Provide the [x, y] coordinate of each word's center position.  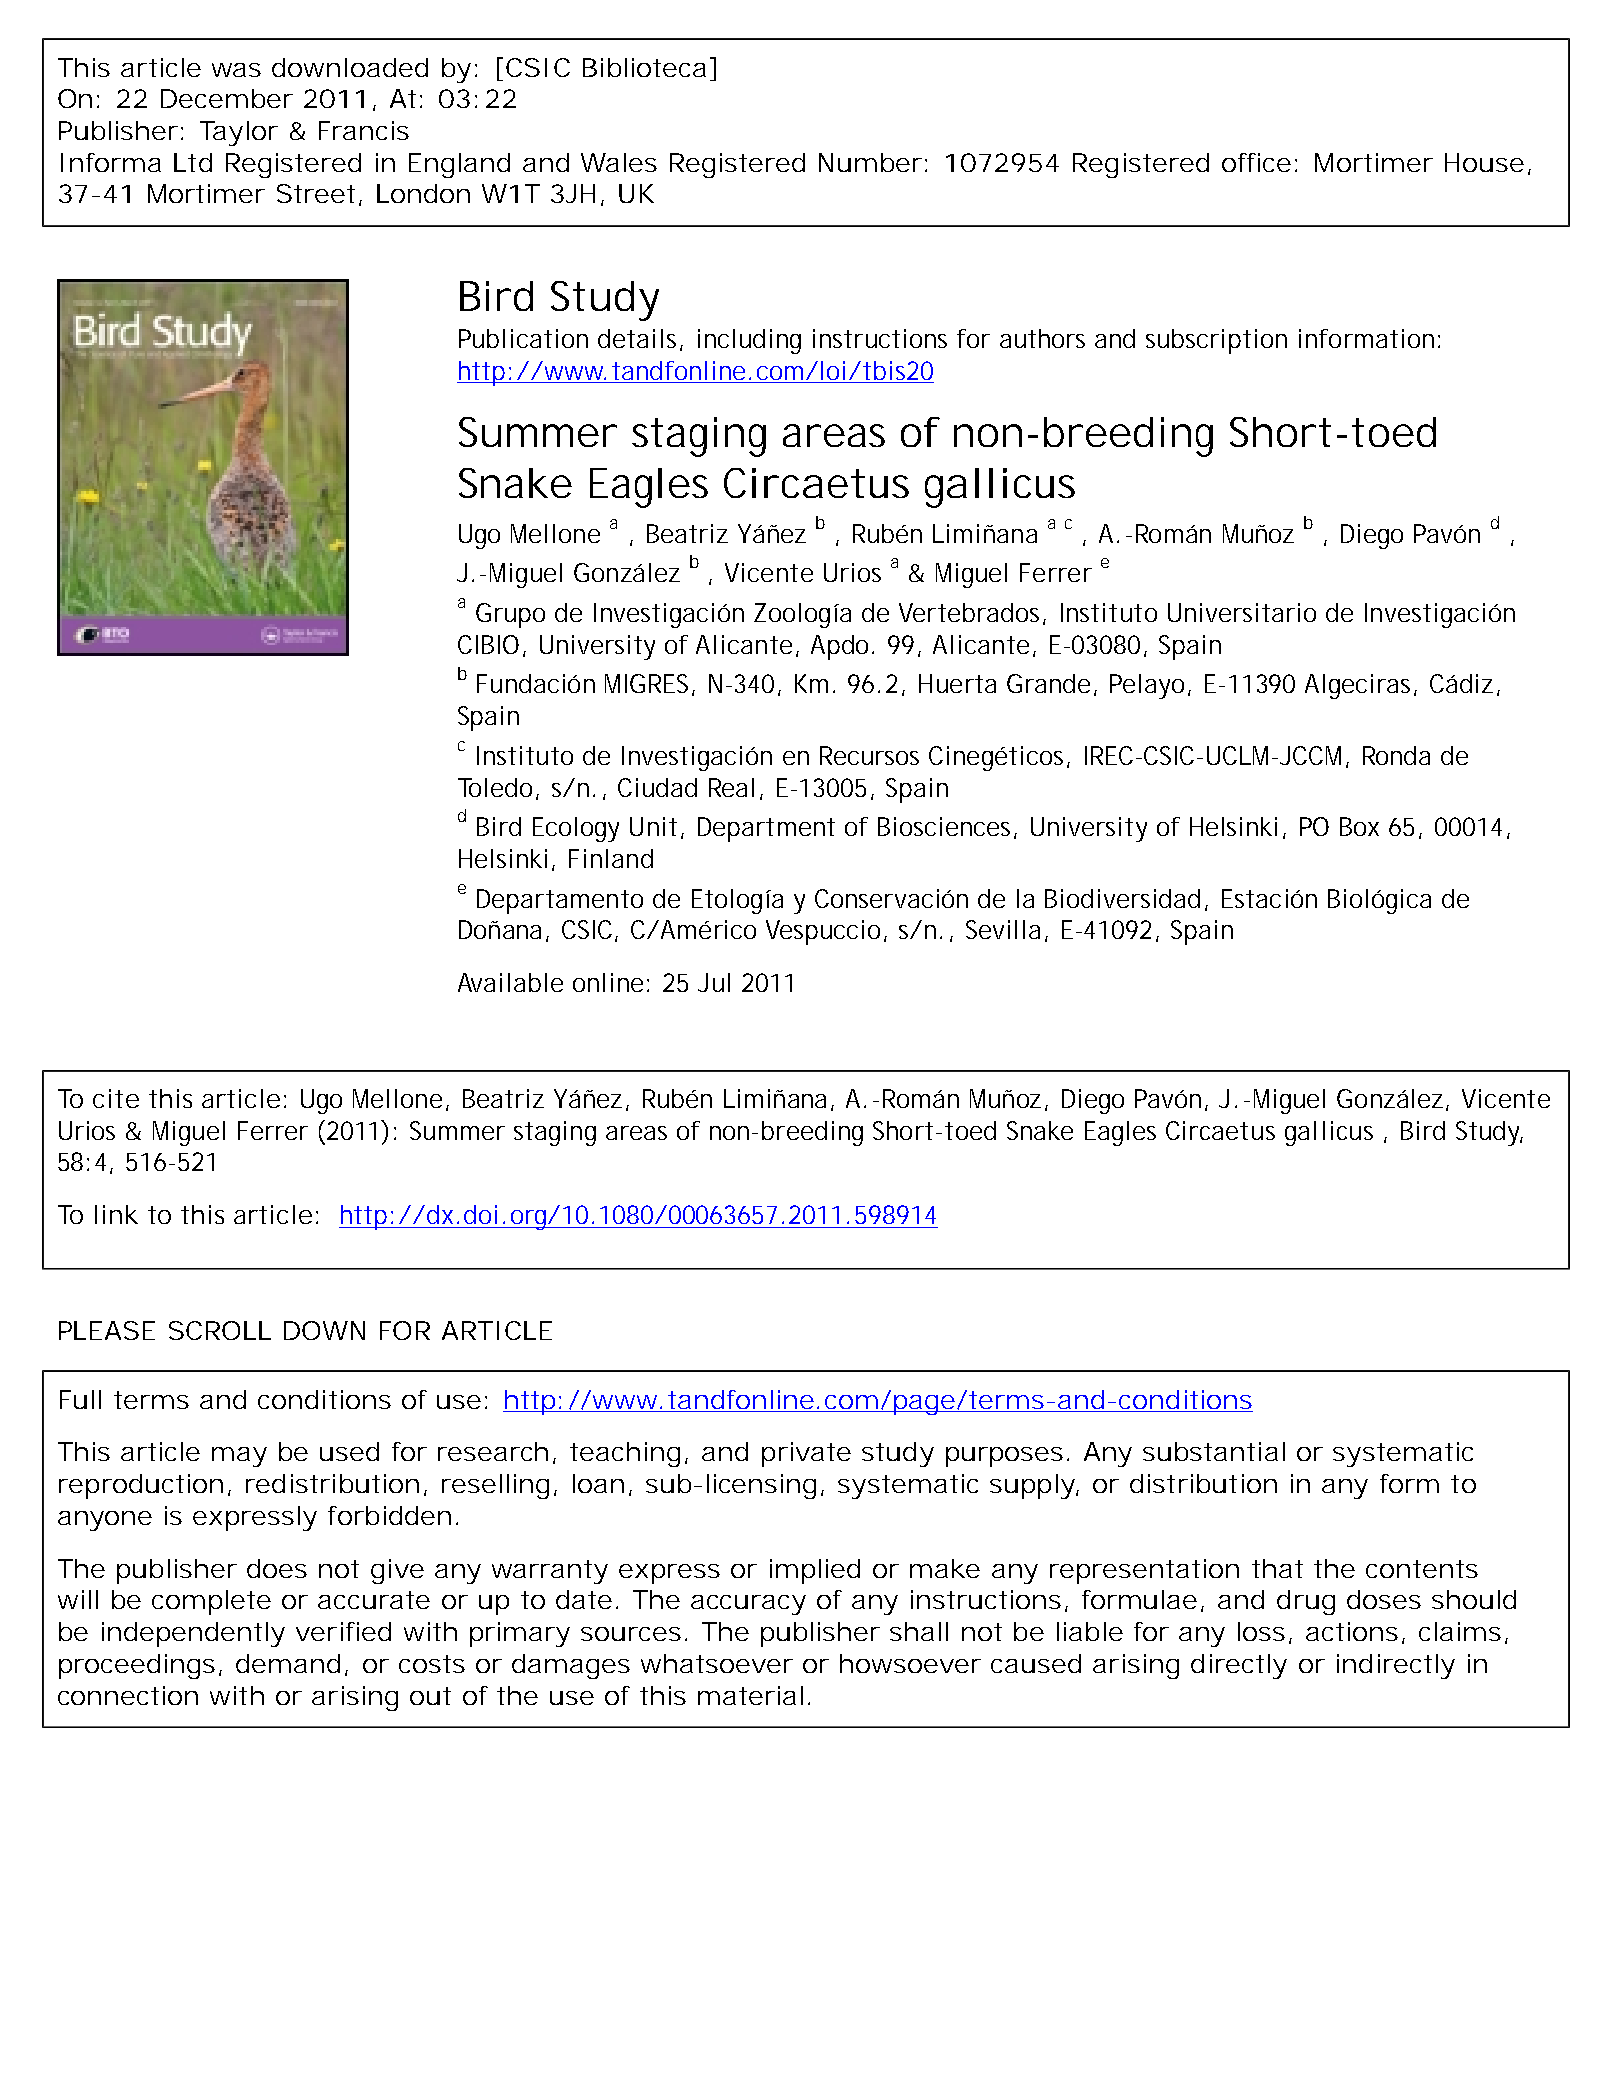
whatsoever [717, 1663]
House [1484, 162]
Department [766, 829]
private [806, 1454]
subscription [1216, 341]
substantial [1214, 1451]
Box [1359, 826]
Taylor [239, 133]
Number [870, 162]
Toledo [497, 788]
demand [288, 1663]
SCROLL [220, 1330]
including [749, 341]
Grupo [510, 615]
